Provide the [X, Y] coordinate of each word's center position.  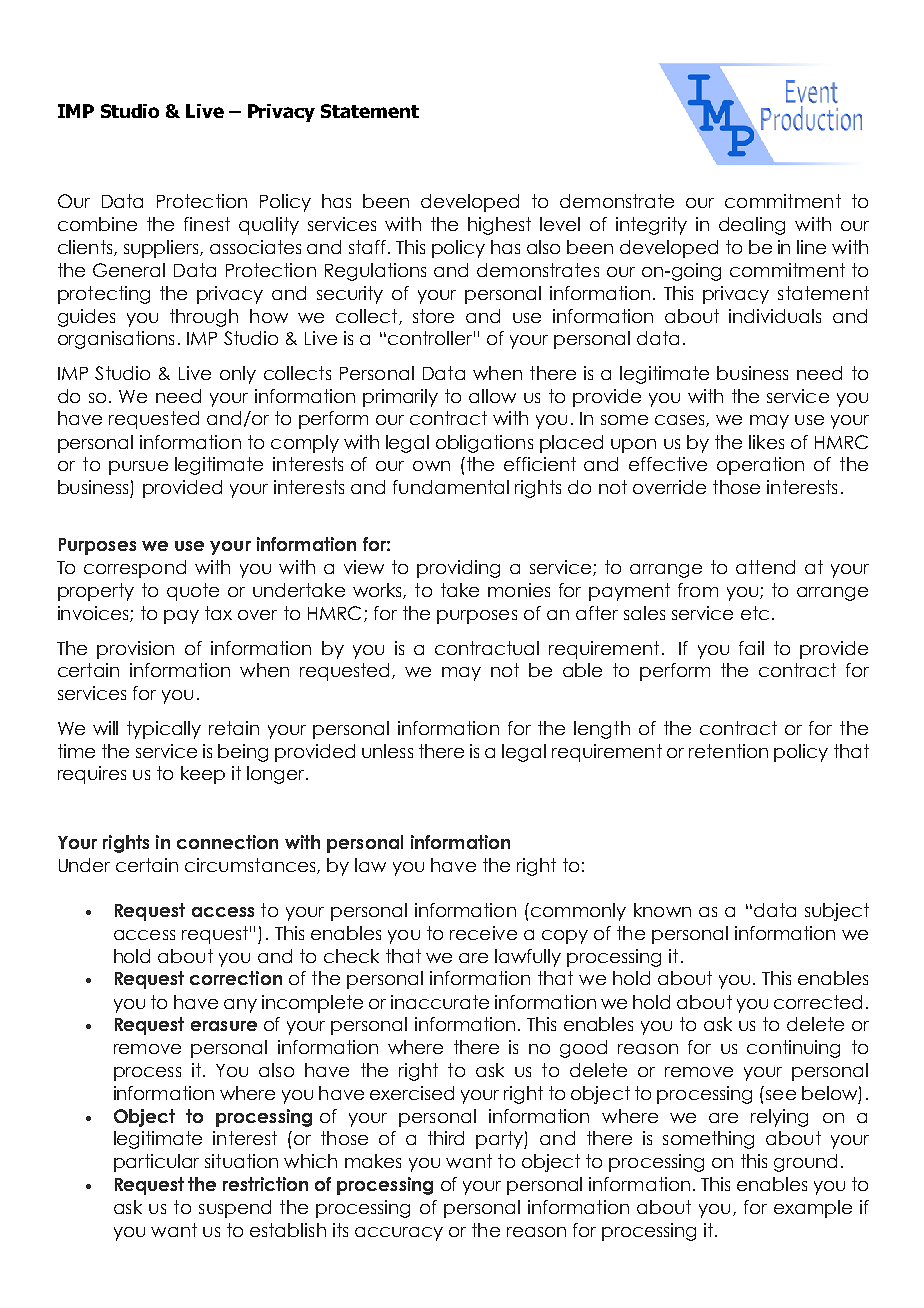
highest [499, 226]
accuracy [399, 1234]
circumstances [251, 866]
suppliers [162, 249]
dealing [752, 226]
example [813, 1209]
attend [765, 567]
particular [156, 1163]
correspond [135, 569]
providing [458, 569]
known [662, 910]
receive [483, 933]
